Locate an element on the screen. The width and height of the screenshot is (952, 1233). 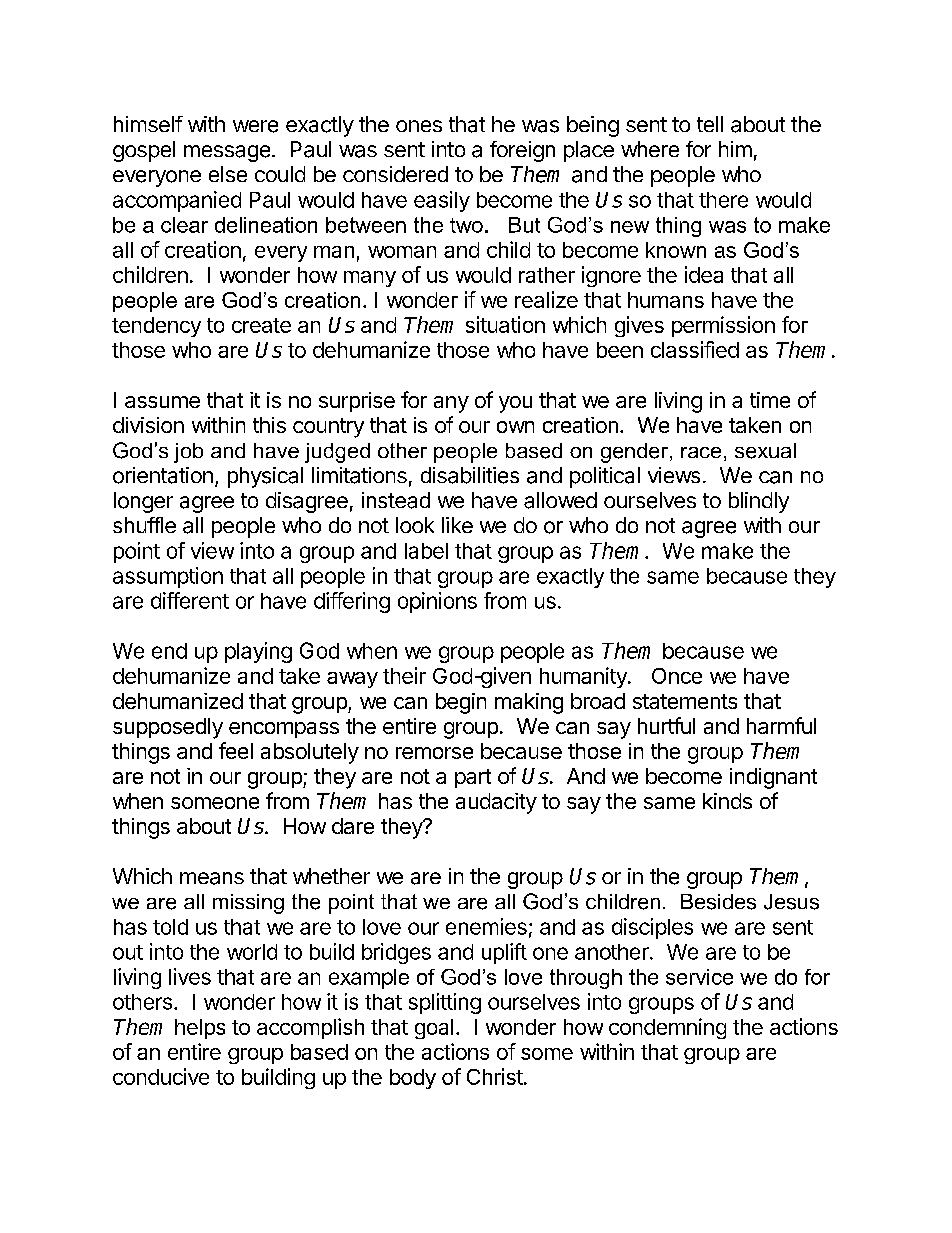
different is located at coordinates (190, 600).
